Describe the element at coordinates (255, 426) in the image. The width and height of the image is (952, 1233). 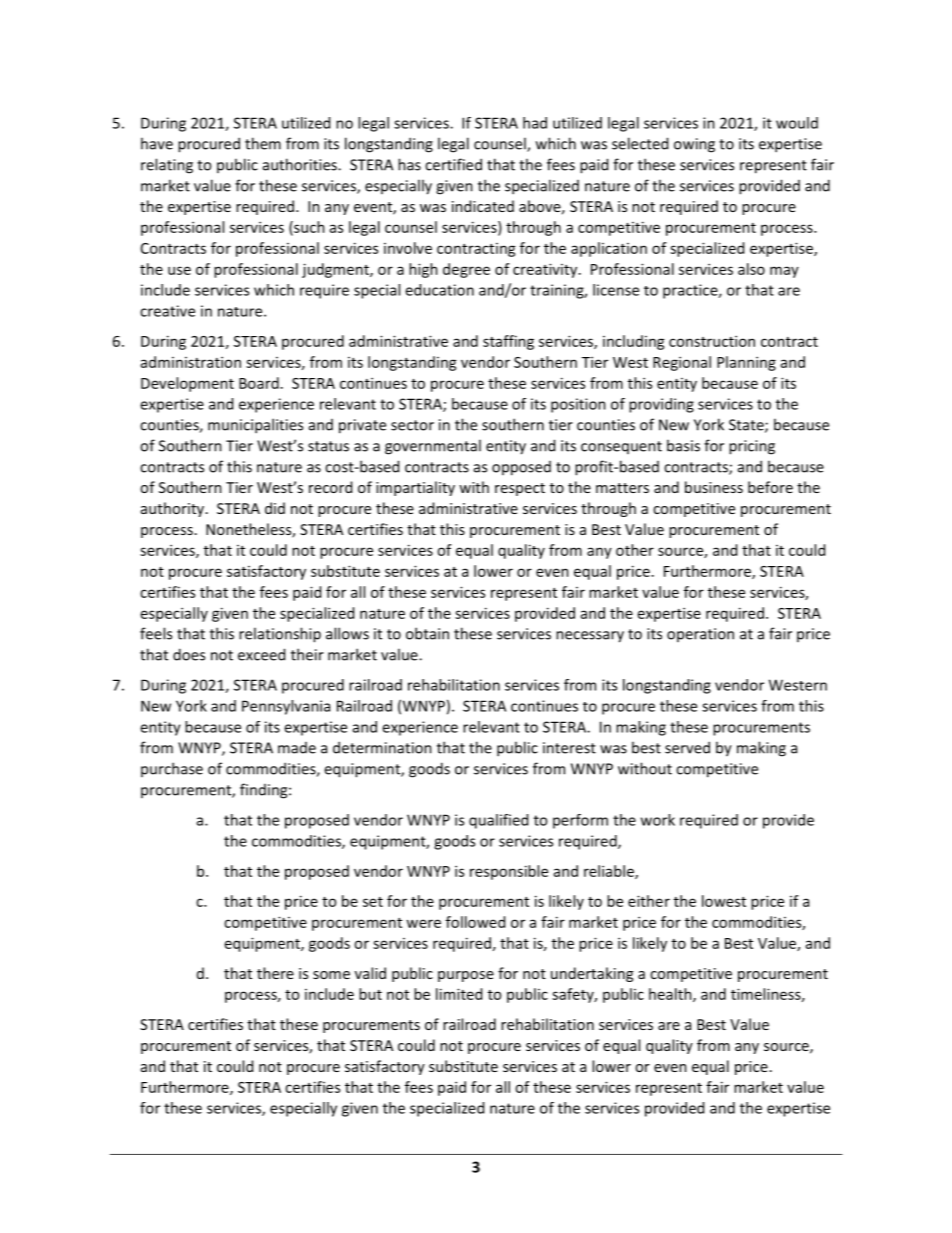
I see `municipalities` at that location.
